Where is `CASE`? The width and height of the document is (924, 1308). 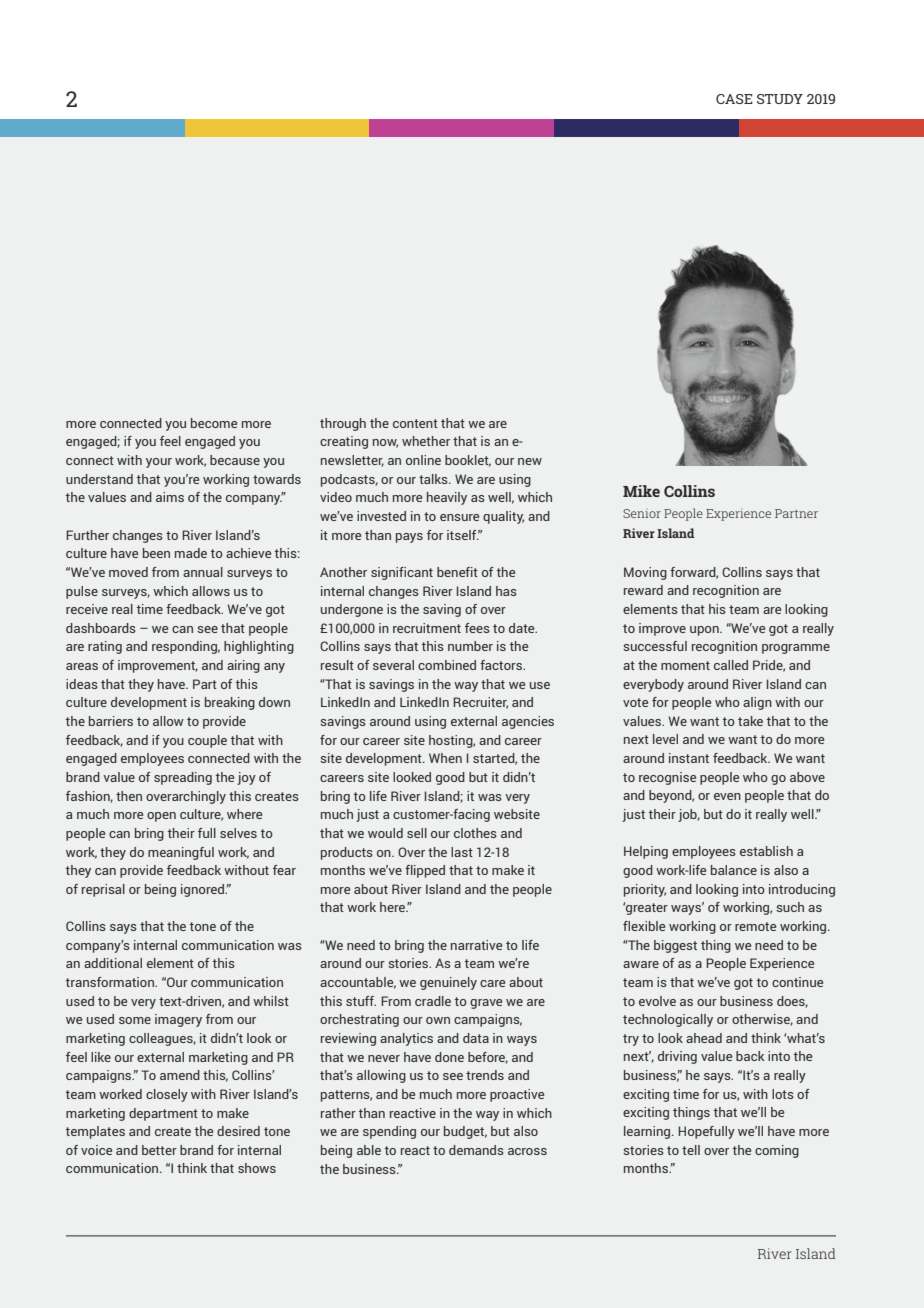 CASE is located at coordinates (734, 99).
